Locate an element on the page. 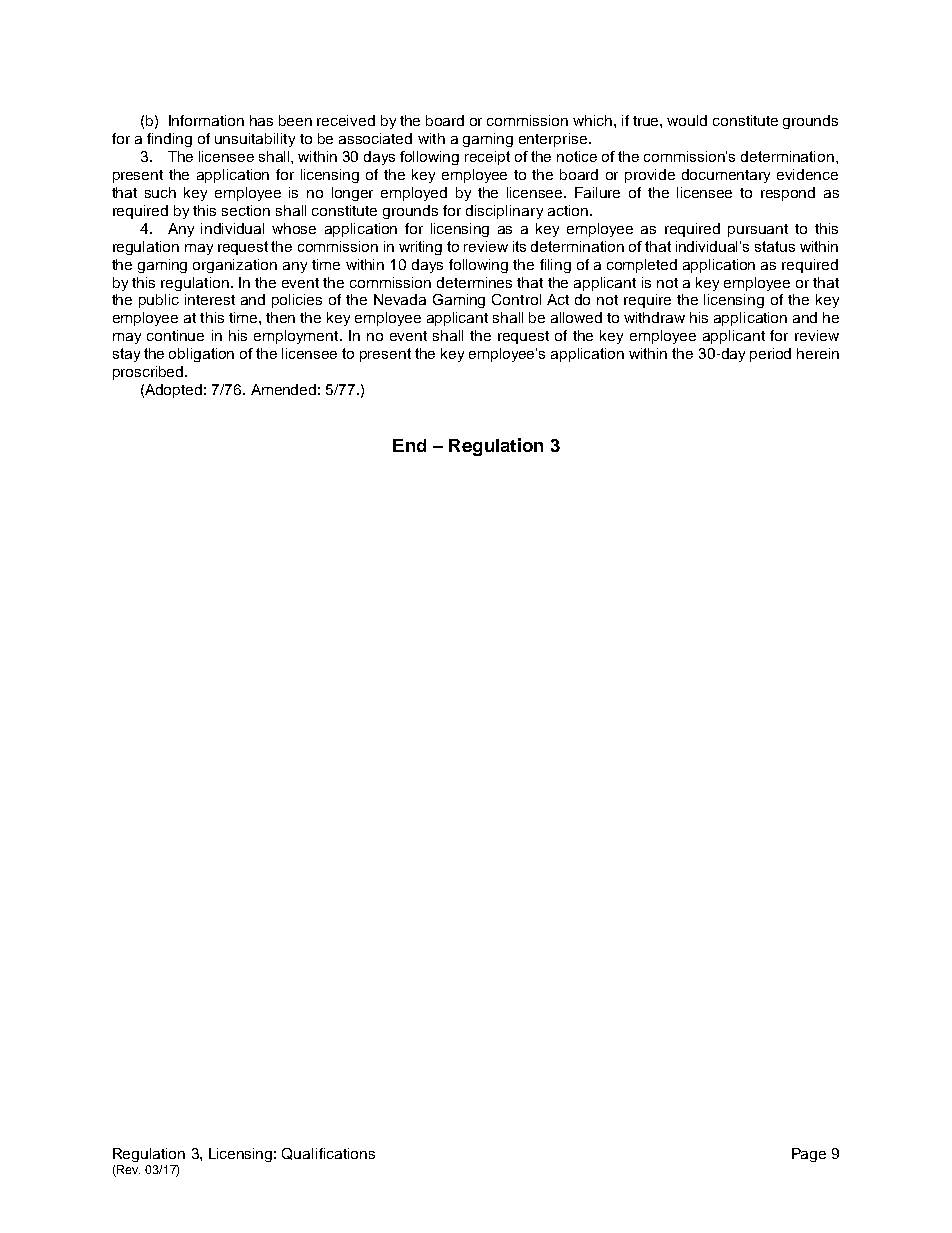  Page is located at coordinates (809, 1155).
